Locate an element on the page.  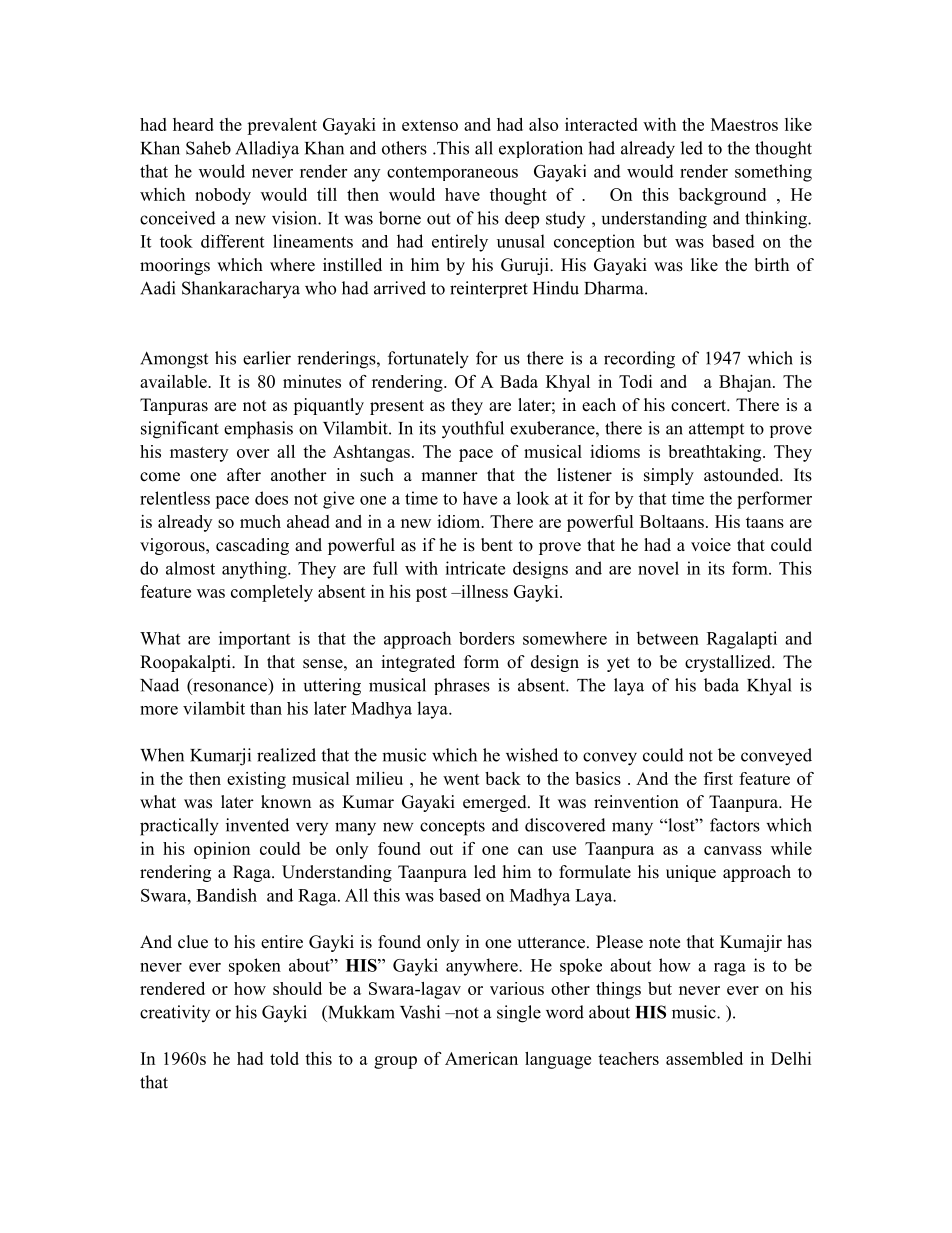
Bhajan is located at coordinates (746, 383).
